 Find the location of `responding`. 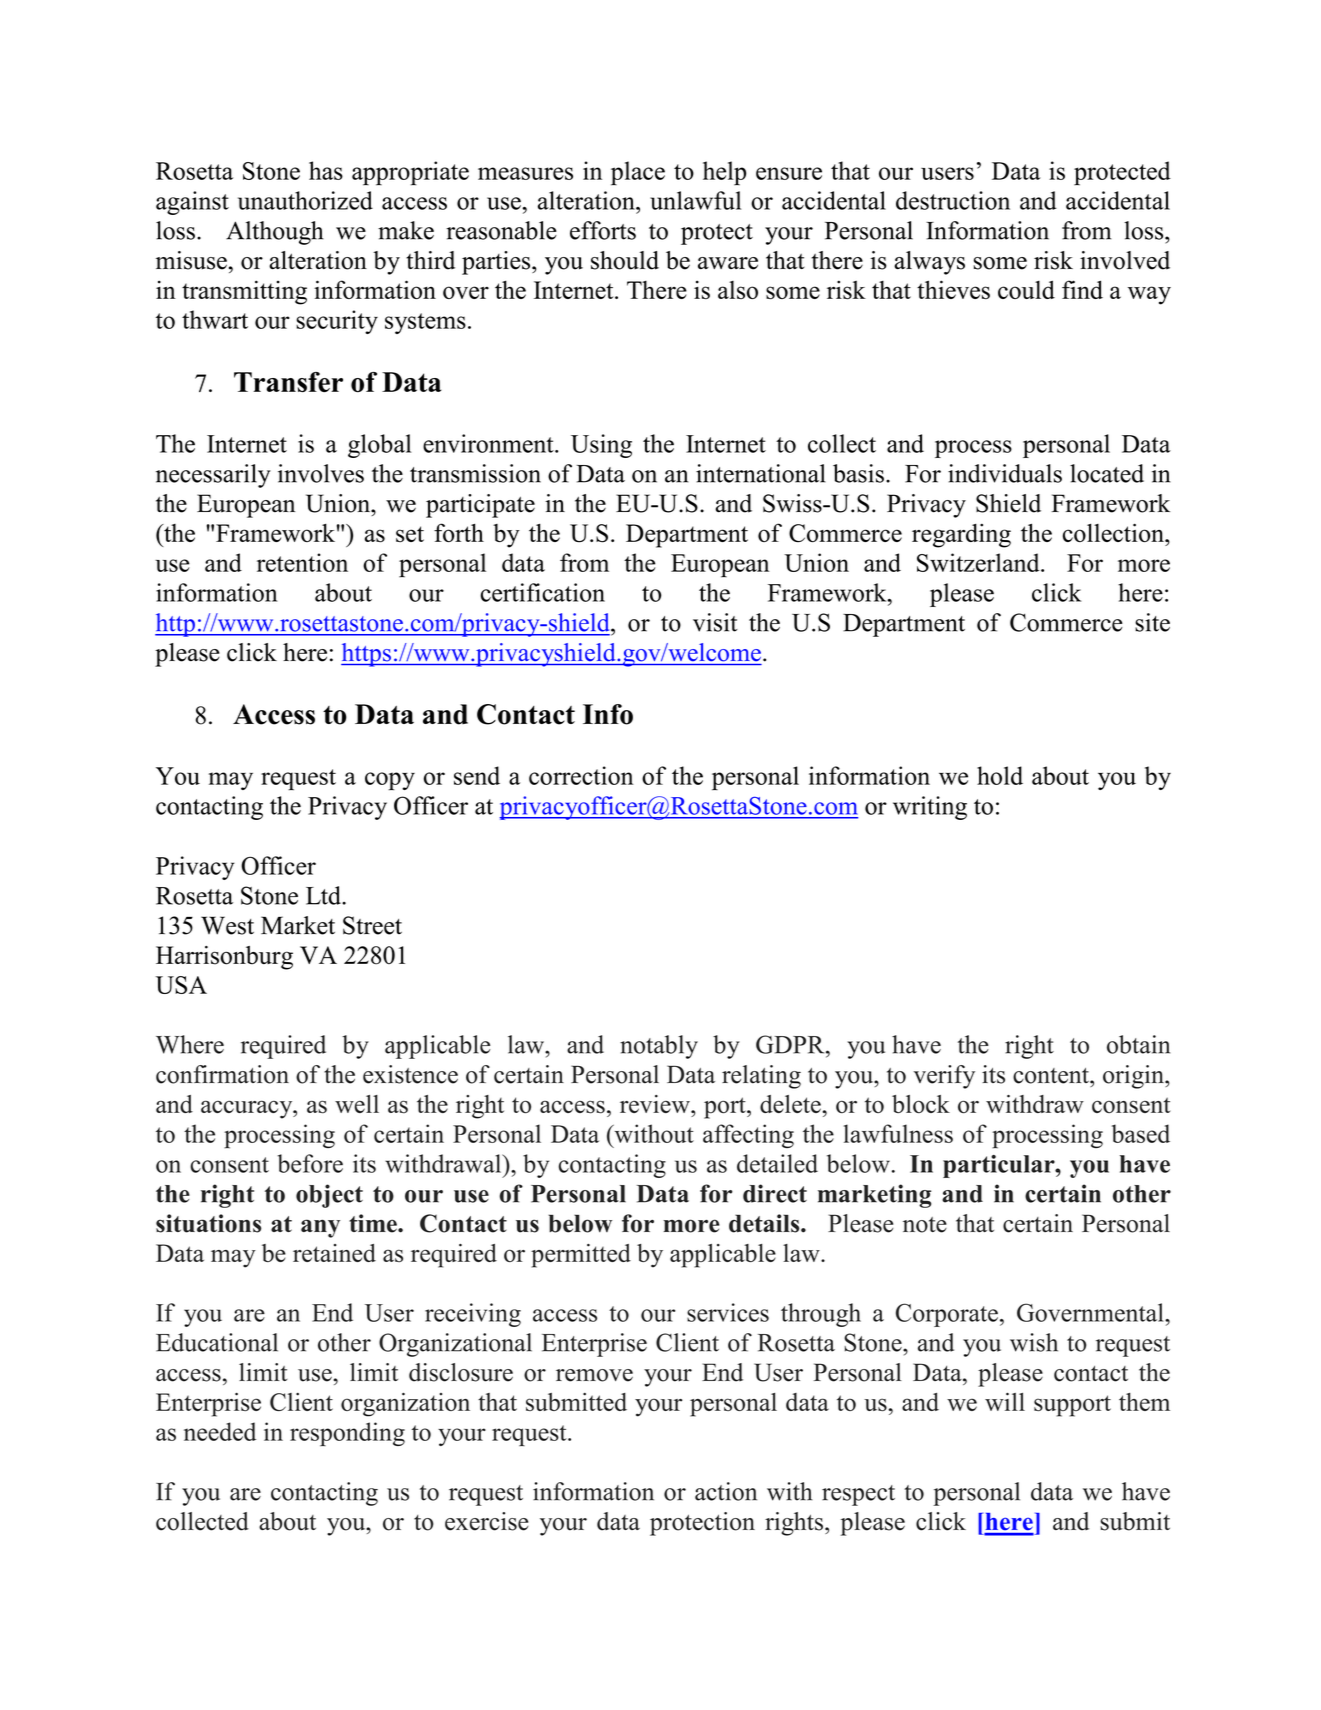

responding is located at coordinates (347, 1434).
